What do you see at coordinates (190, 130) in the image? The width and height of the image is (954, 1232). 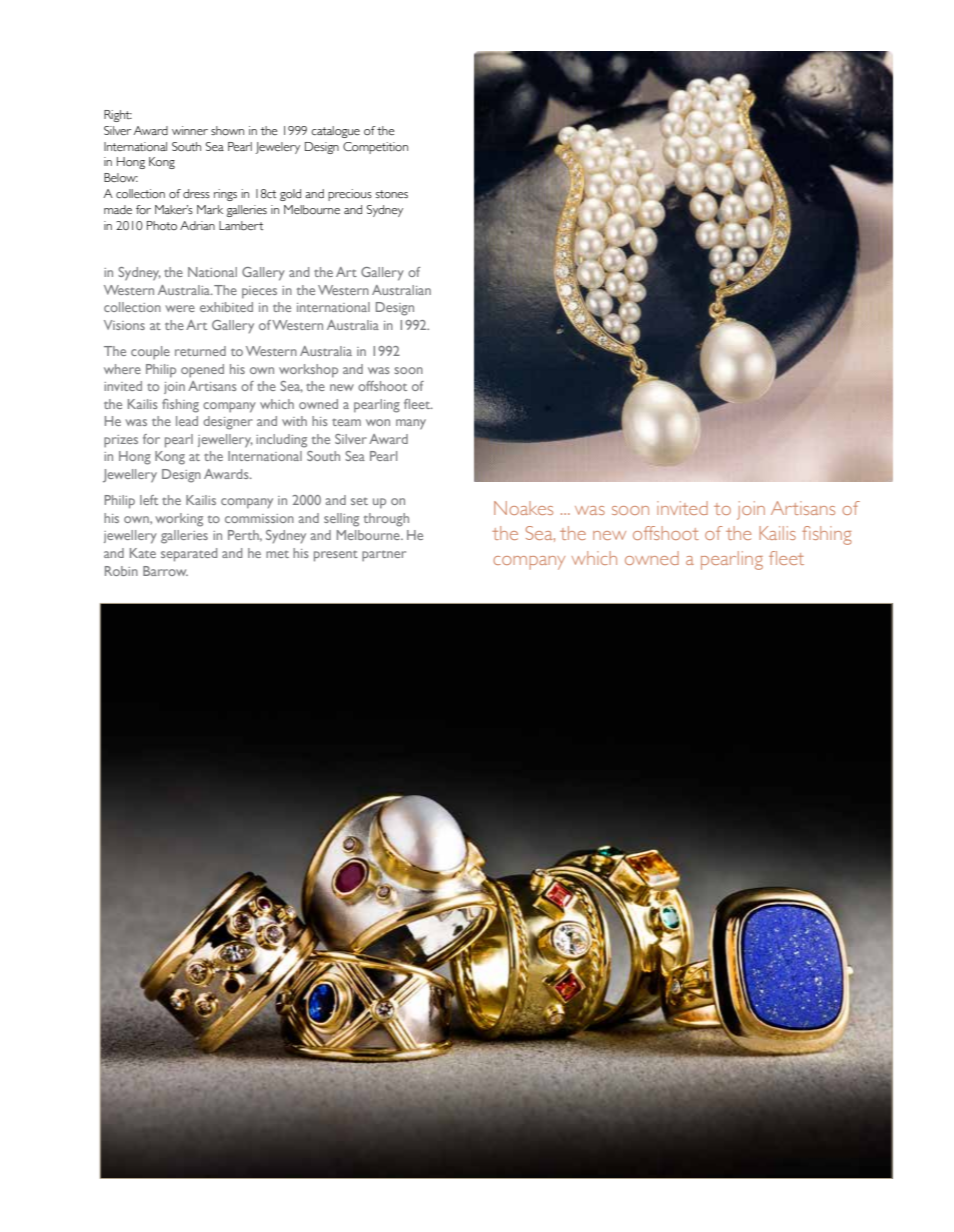 I see `winner` at bounding box center [190, 130].
